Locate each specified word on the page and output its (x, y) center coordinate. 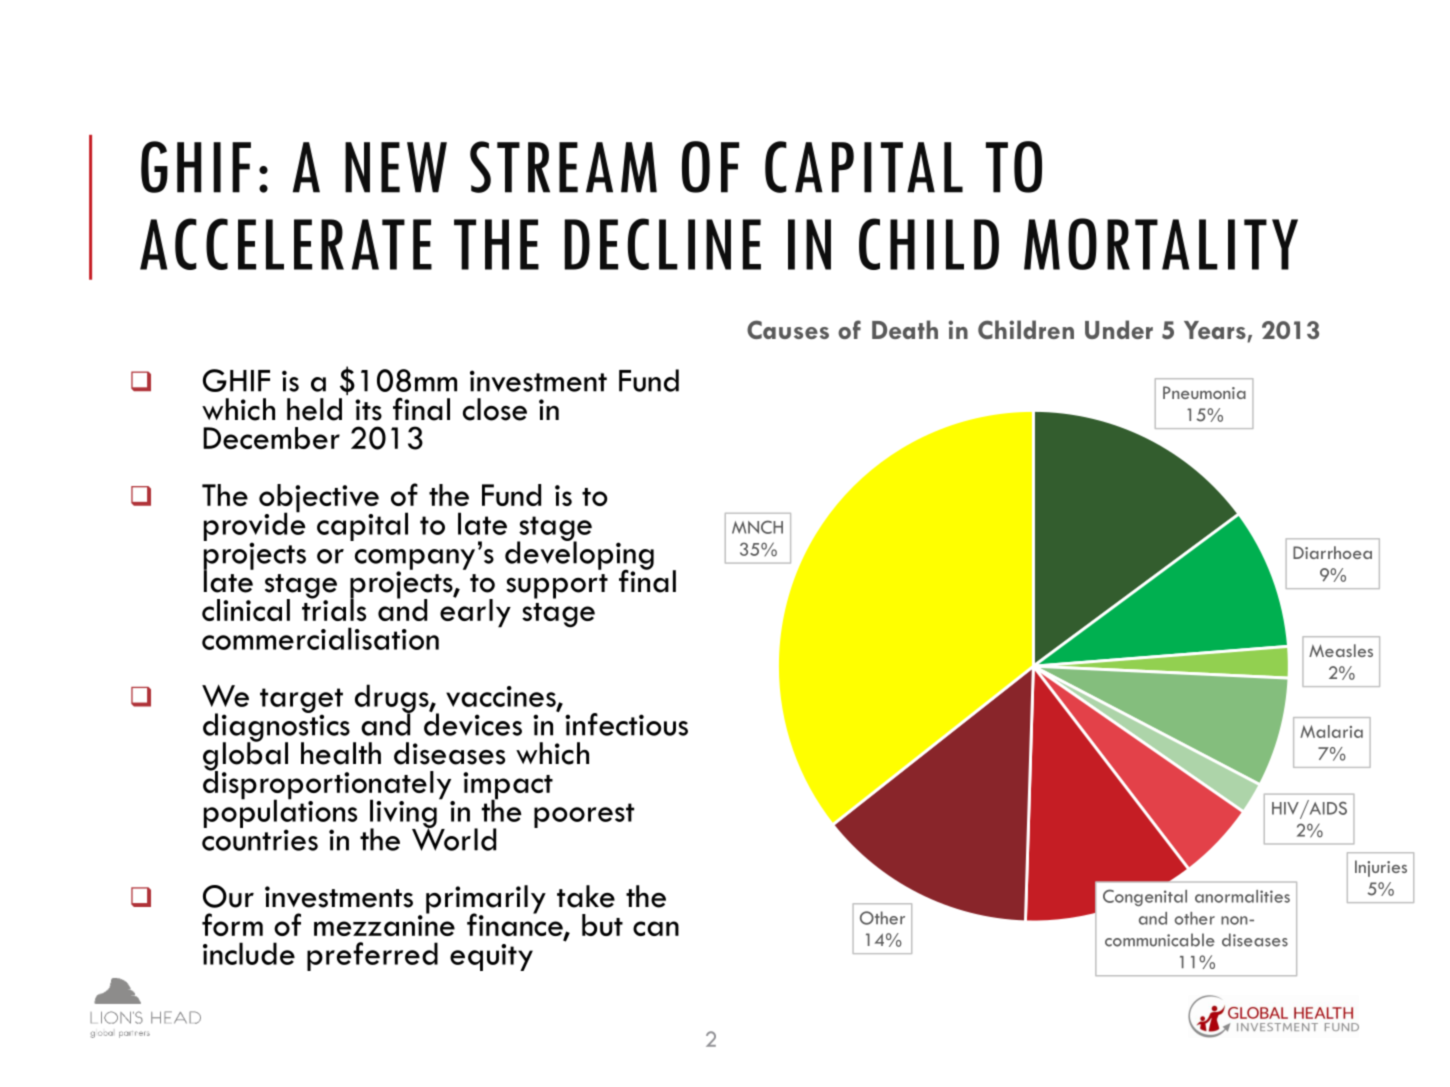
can (656, 928)
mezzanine (384, 924)
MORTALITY (1161, 244)
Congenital (1145, 897)
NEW (396, 167)
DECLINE (662, 244)
